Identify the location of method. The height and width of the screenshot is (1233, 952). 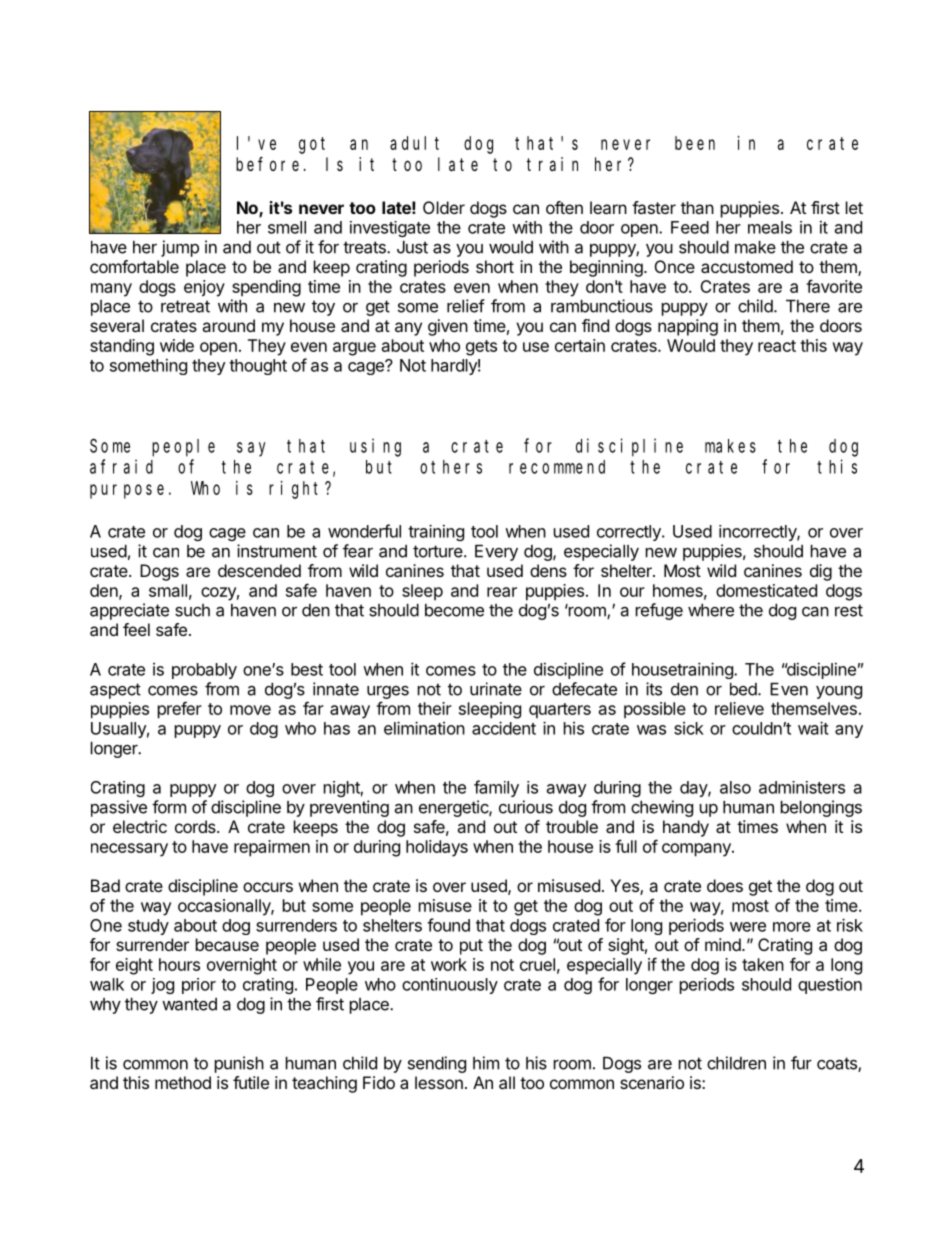
(183, 1082).
